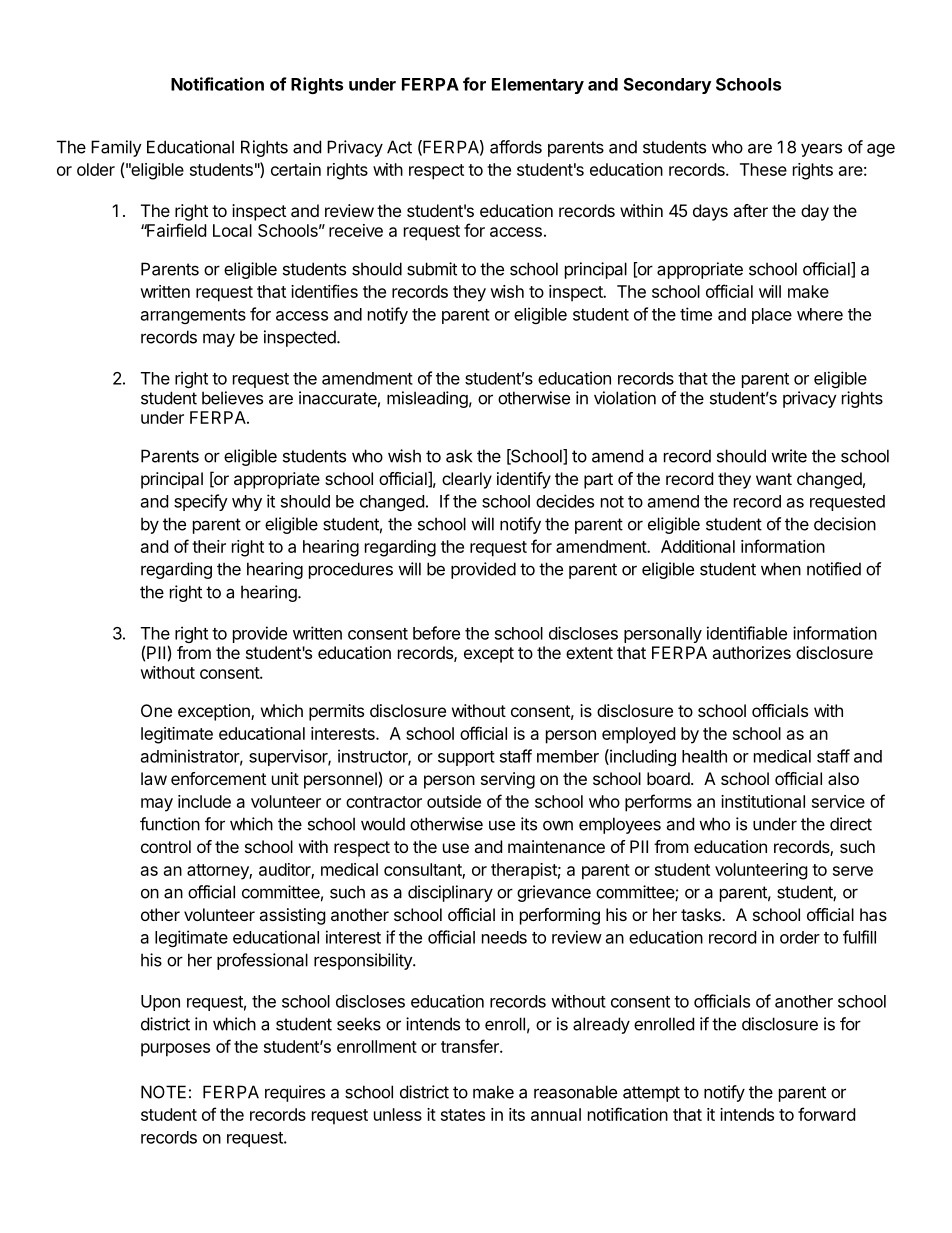 Image resolution: width=952 pixels, height=1233 pixels. What do you see at coordinates (163, 1092) in the page?
I see `NOTE` at bounding box center [163, 1092].
